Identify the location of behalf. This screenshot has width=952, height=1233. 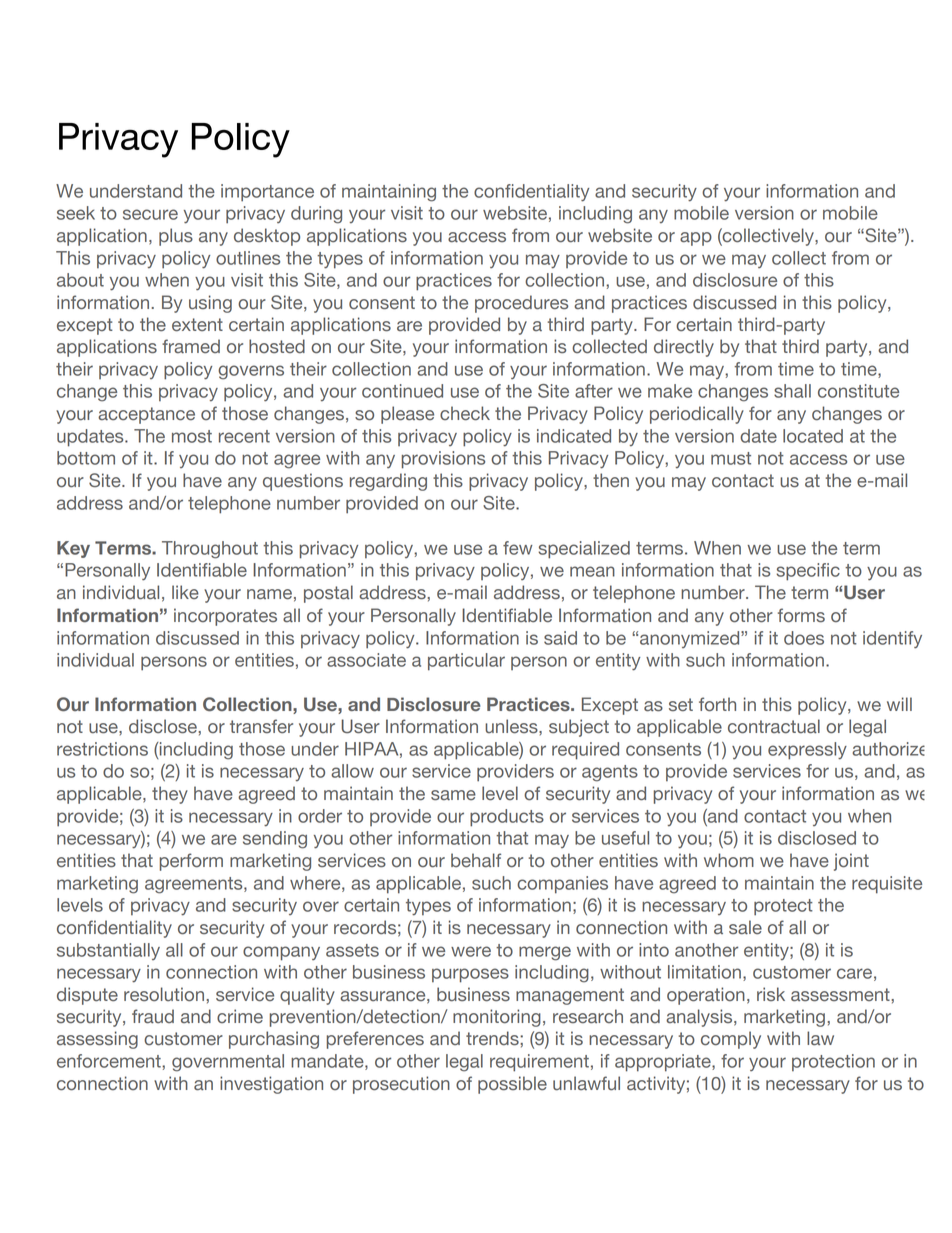
(476, 860).
